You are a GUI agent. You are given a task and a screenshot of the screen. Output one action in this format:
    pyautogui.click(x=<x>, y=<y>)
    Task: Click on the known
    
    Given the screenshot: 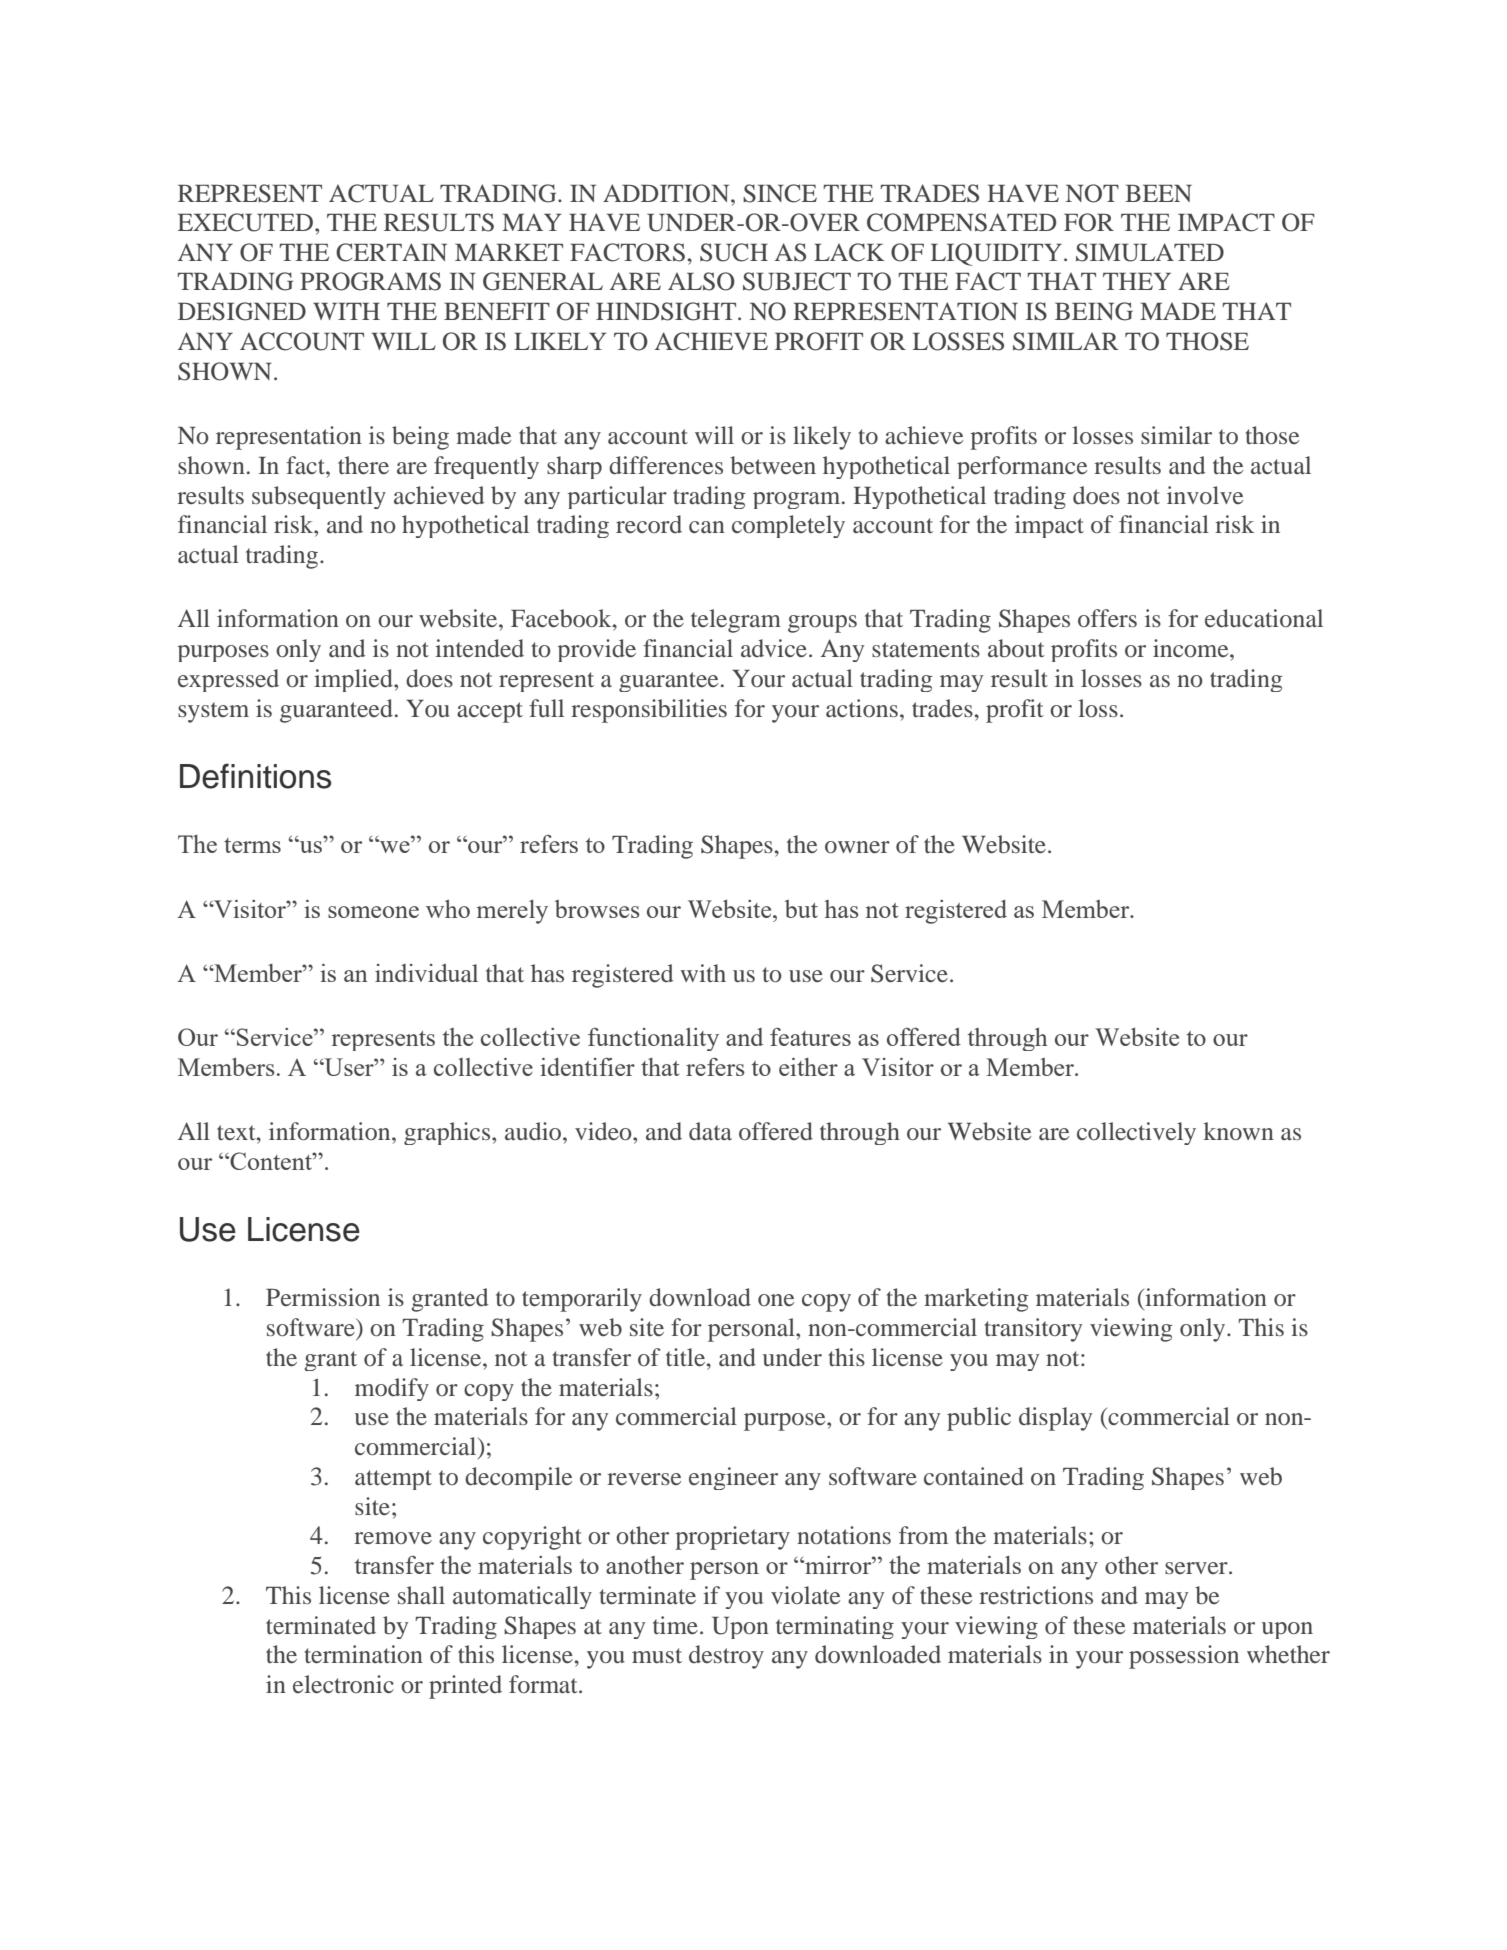 What is the action you would take?
    pyautogui.click(x=1239, y=1131)
